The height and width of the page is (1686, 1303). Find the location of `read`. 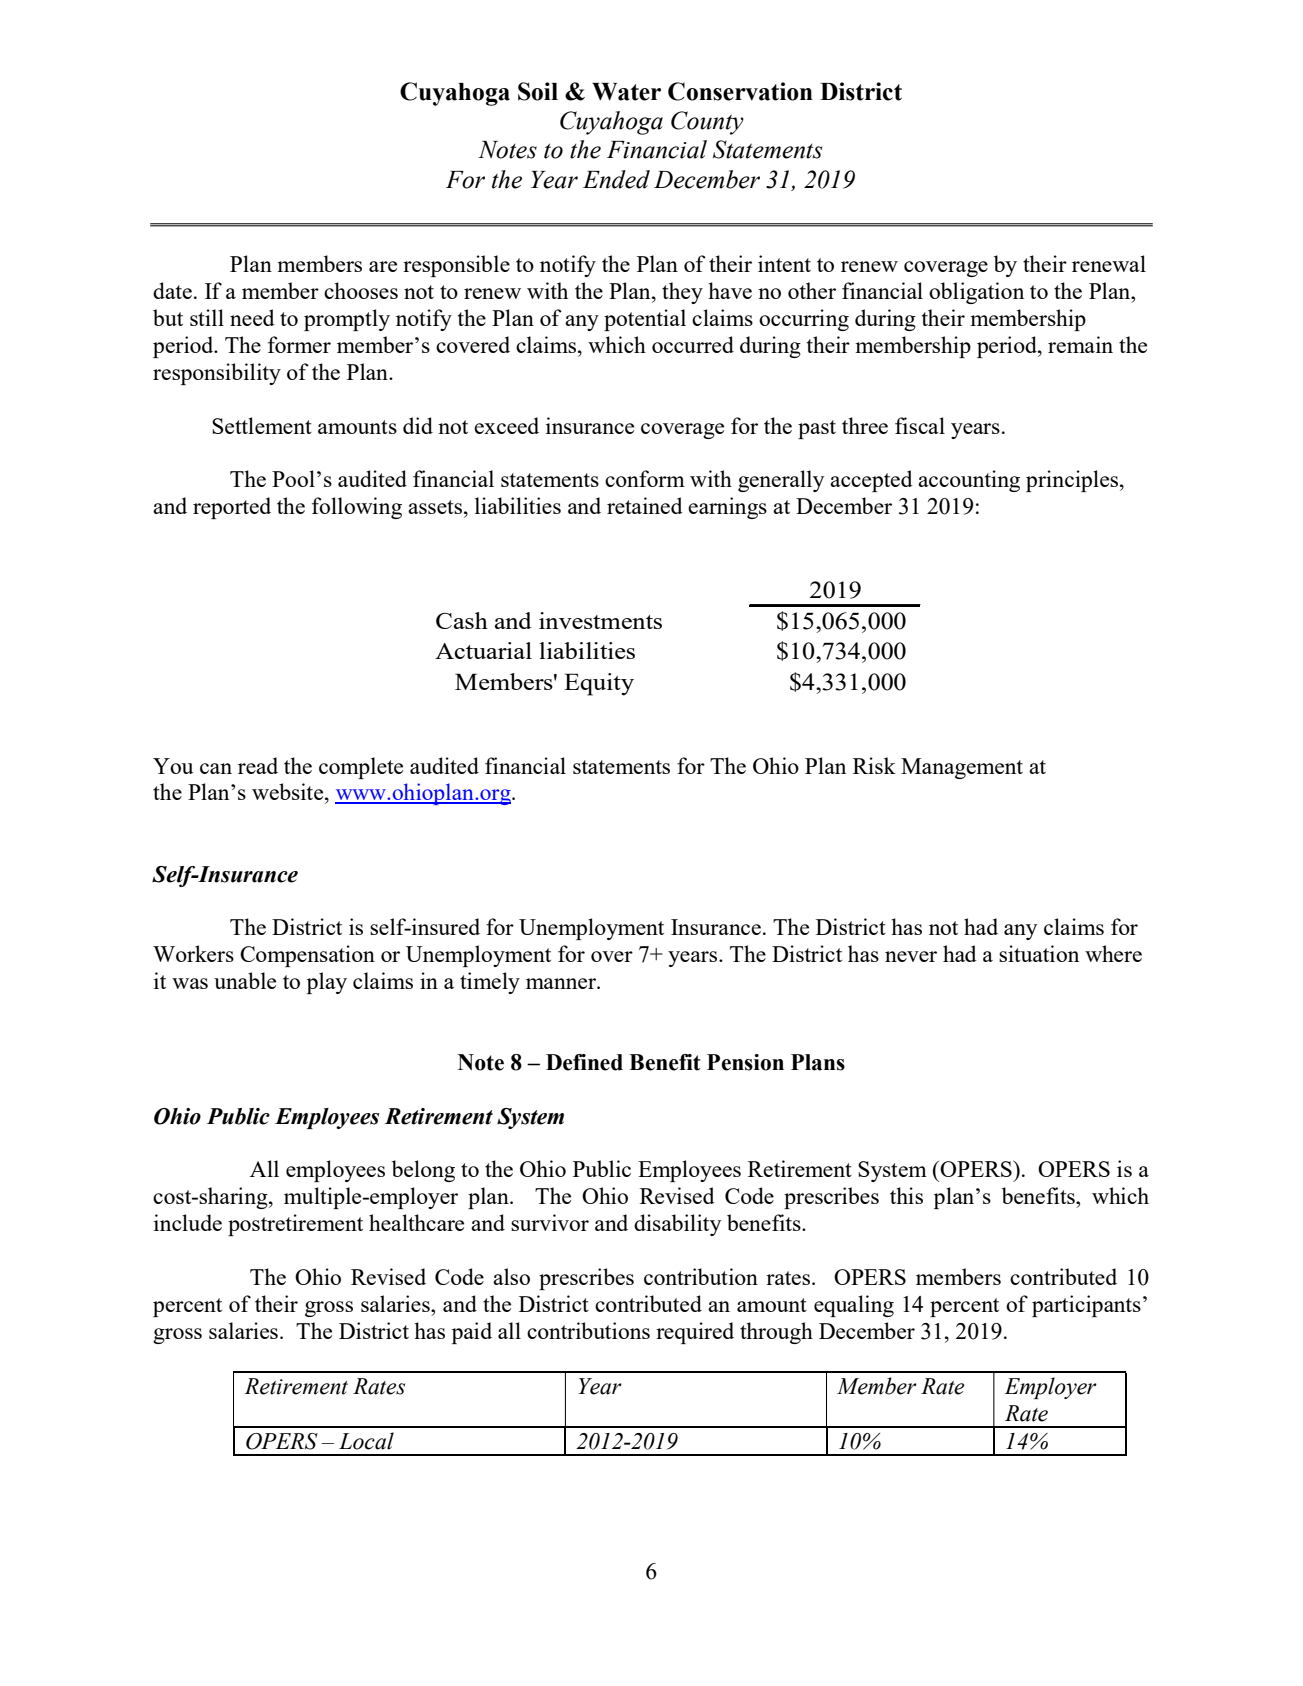

read is located at coordinates (258, 765).
